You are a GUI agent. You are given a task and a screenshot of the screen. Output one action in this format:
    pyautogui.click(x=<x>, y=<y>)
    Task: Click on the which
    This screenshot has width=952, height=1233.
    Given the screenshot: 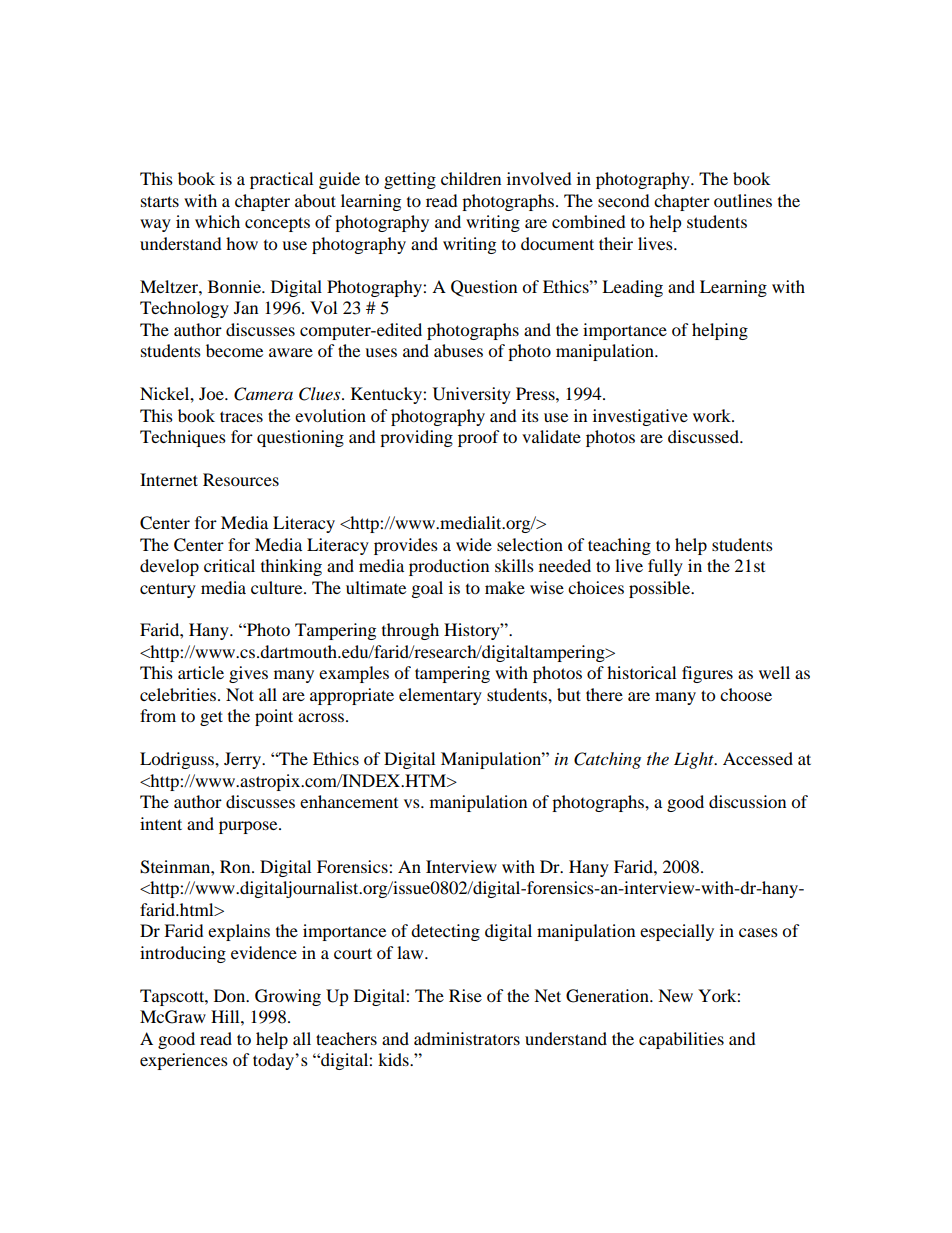 What is the action you would take?
    pyautogui.click(x=217, y=221)
